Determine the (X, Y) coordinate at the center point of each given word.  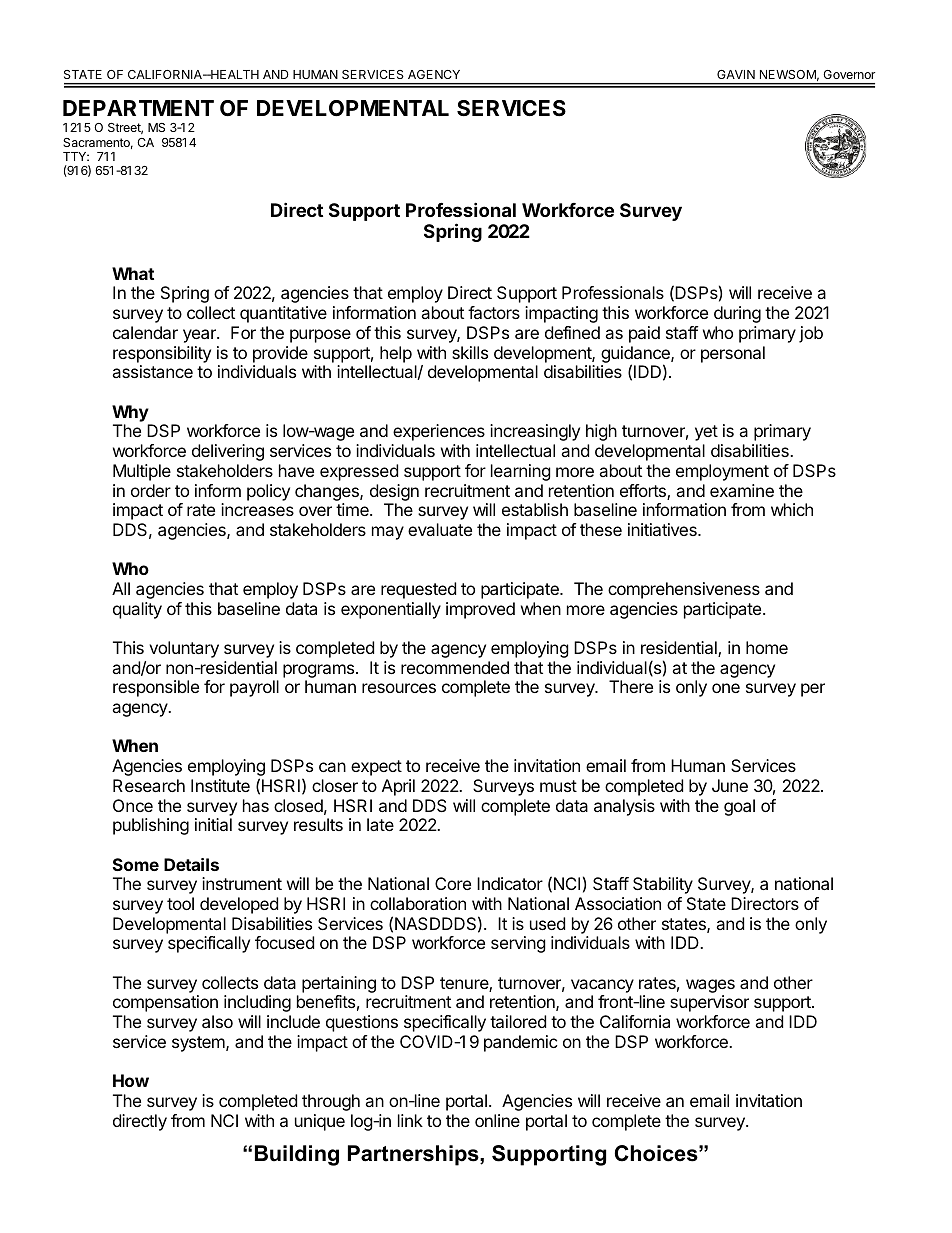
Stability (663, 885)
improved (480, 610)
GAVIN (736, 74)
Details (191, 864)
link (410, 1120)
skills (470, 352)
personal (733, 354)
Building (297, 1155)
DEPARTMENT (138, 108)
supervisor (709, 1003)
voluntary (184, 649)
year (200, 336)
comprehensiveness (684, 590)
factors (494, 312)
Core (453, 883)
